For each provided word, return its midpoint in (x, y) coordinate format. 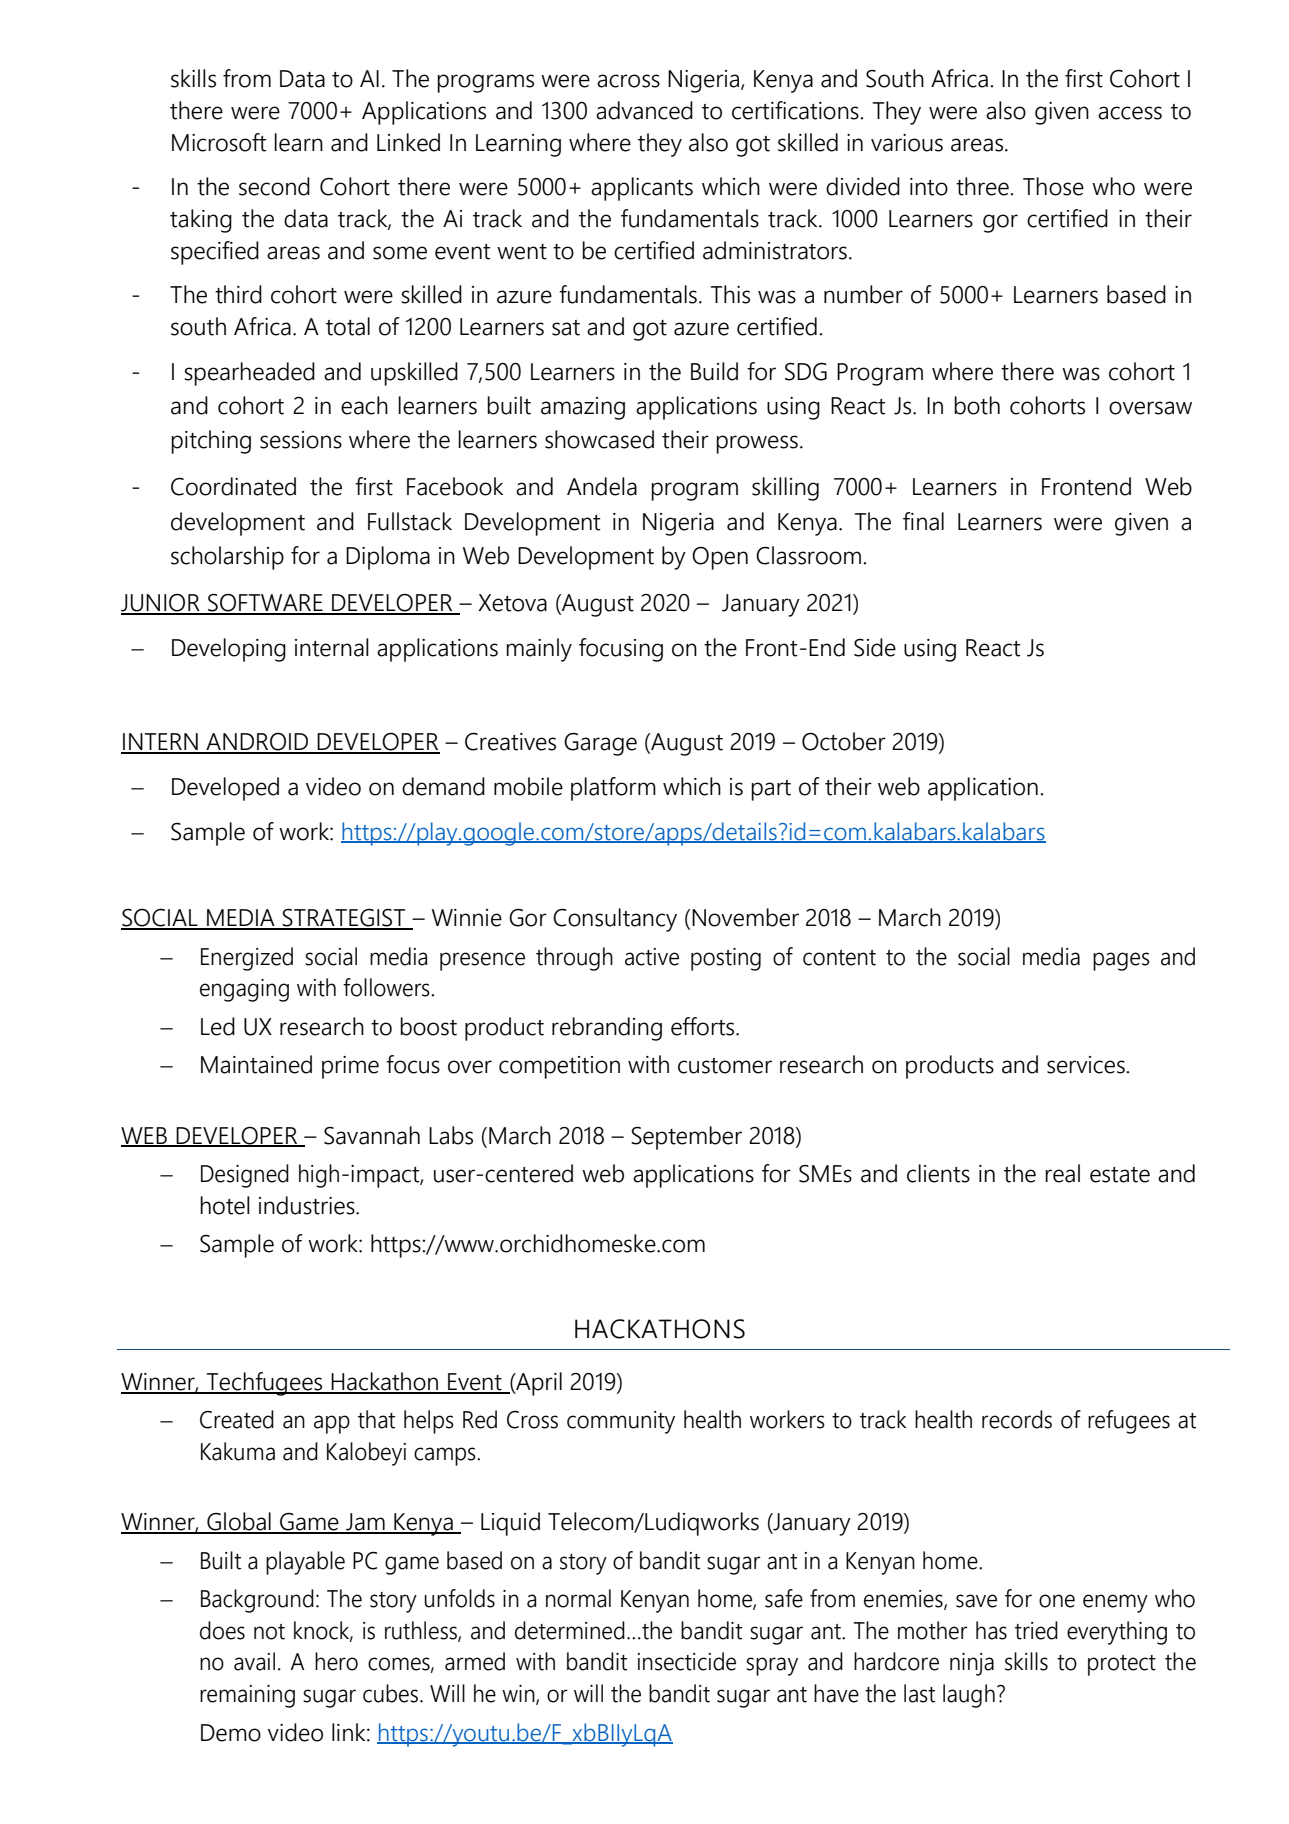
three (983, 186)
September (686, 1138)
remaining (247, 1696)
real (1062, 1173)
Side (875, 647)
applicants (642, 189)
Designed (245, 1176)
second (274, 186)
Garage (600, 744)
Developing (229, 650)
